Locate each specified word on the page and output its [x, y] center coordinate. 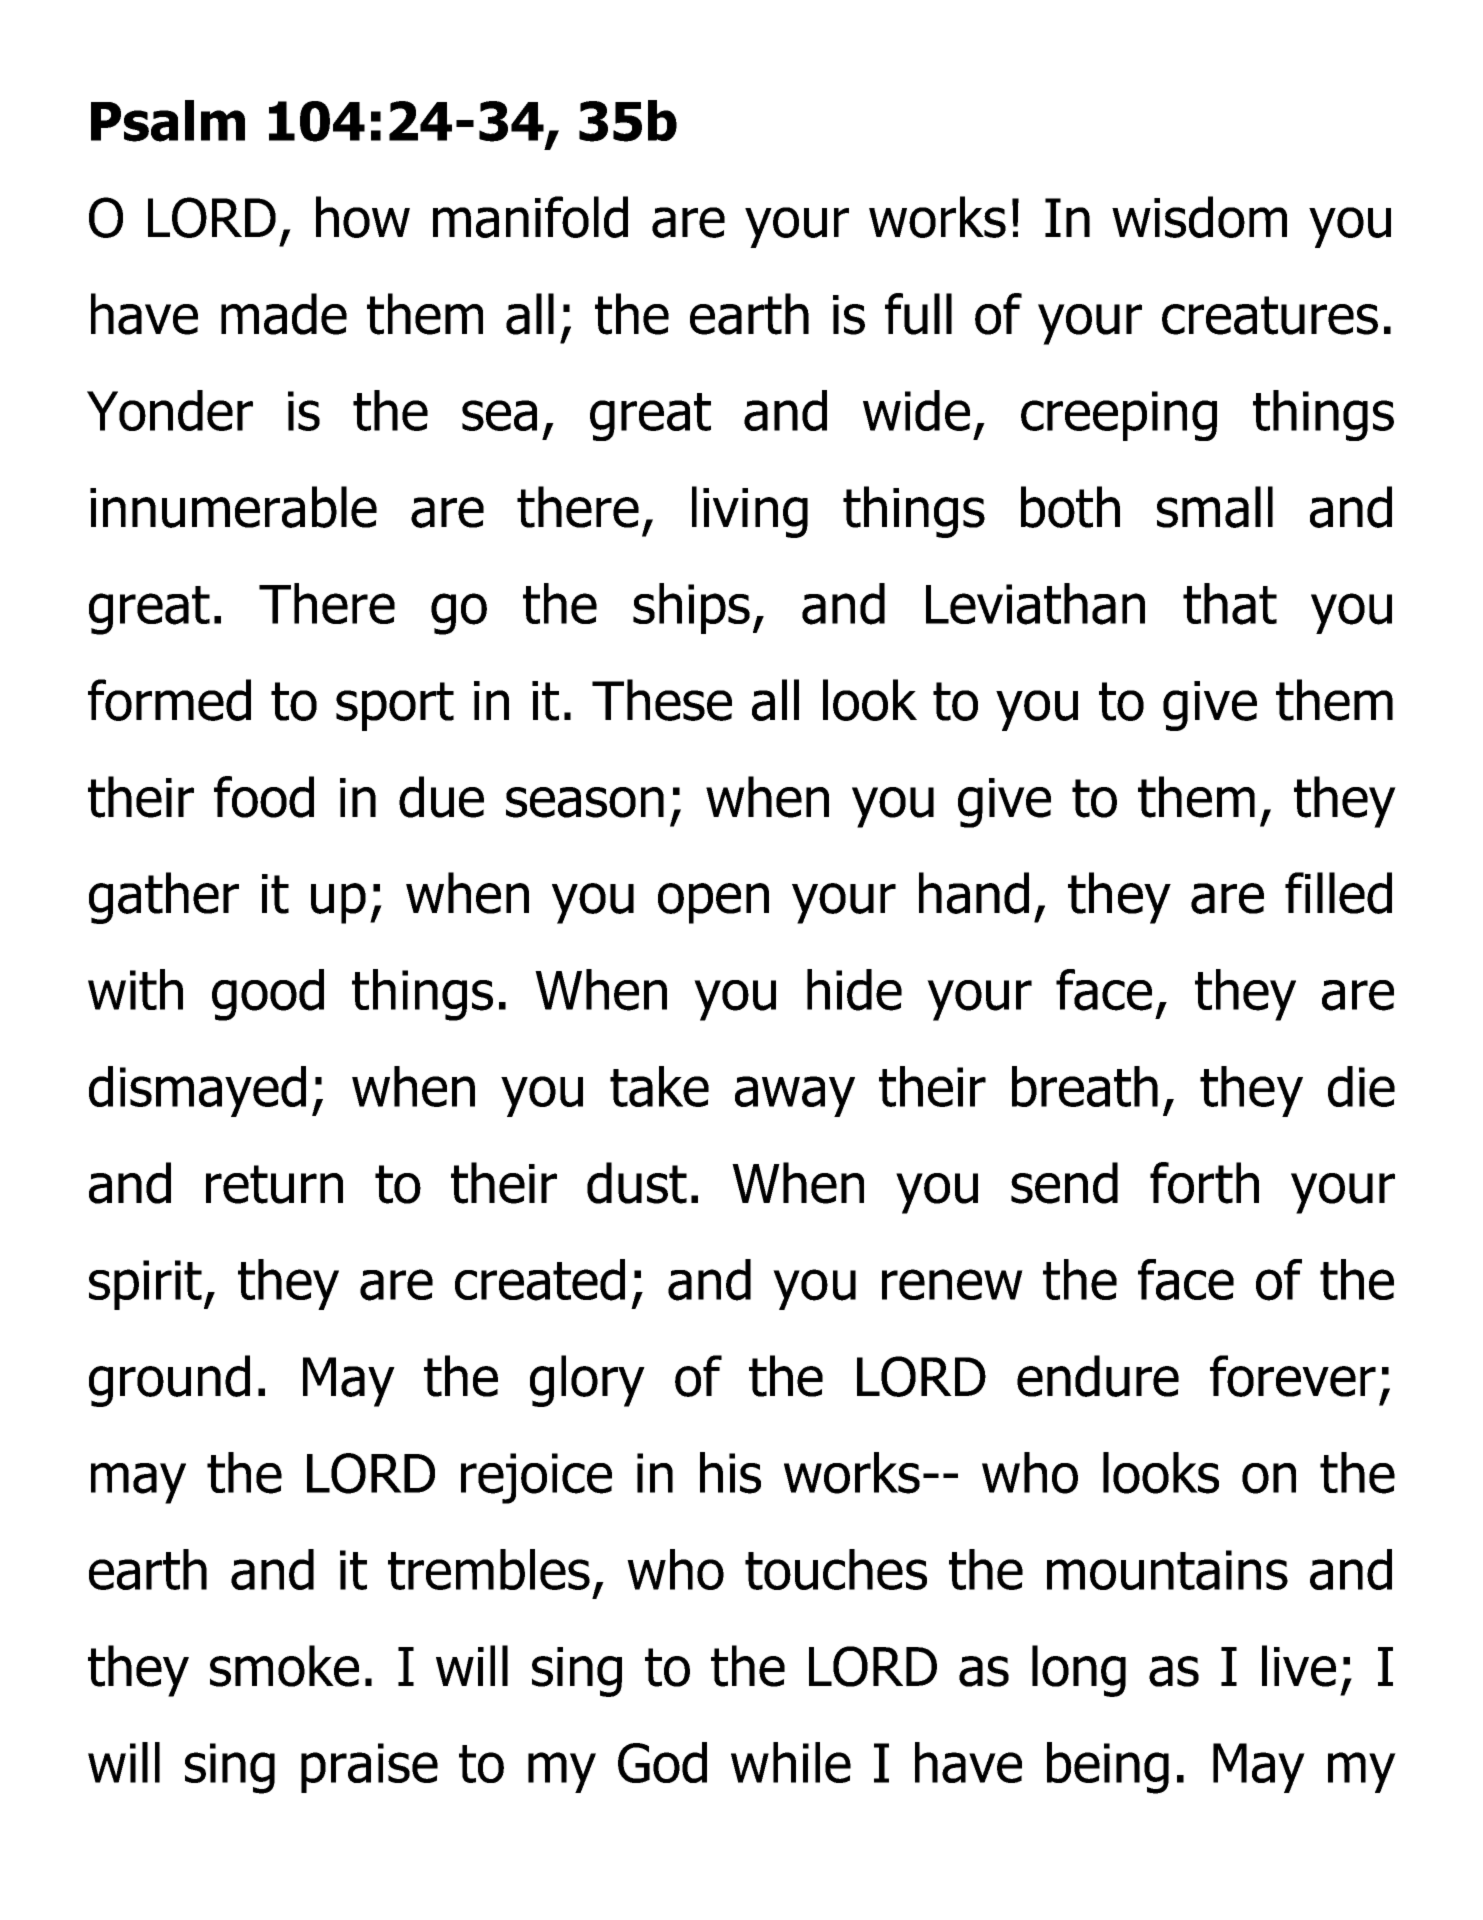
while [791, 1762]
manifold [530, 217]
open [713, 903]
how [363, 217]
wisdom [1199, 217]
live [1299, 1666]
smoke [284, 1666]
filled [1338, 893]
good [268, 995]
